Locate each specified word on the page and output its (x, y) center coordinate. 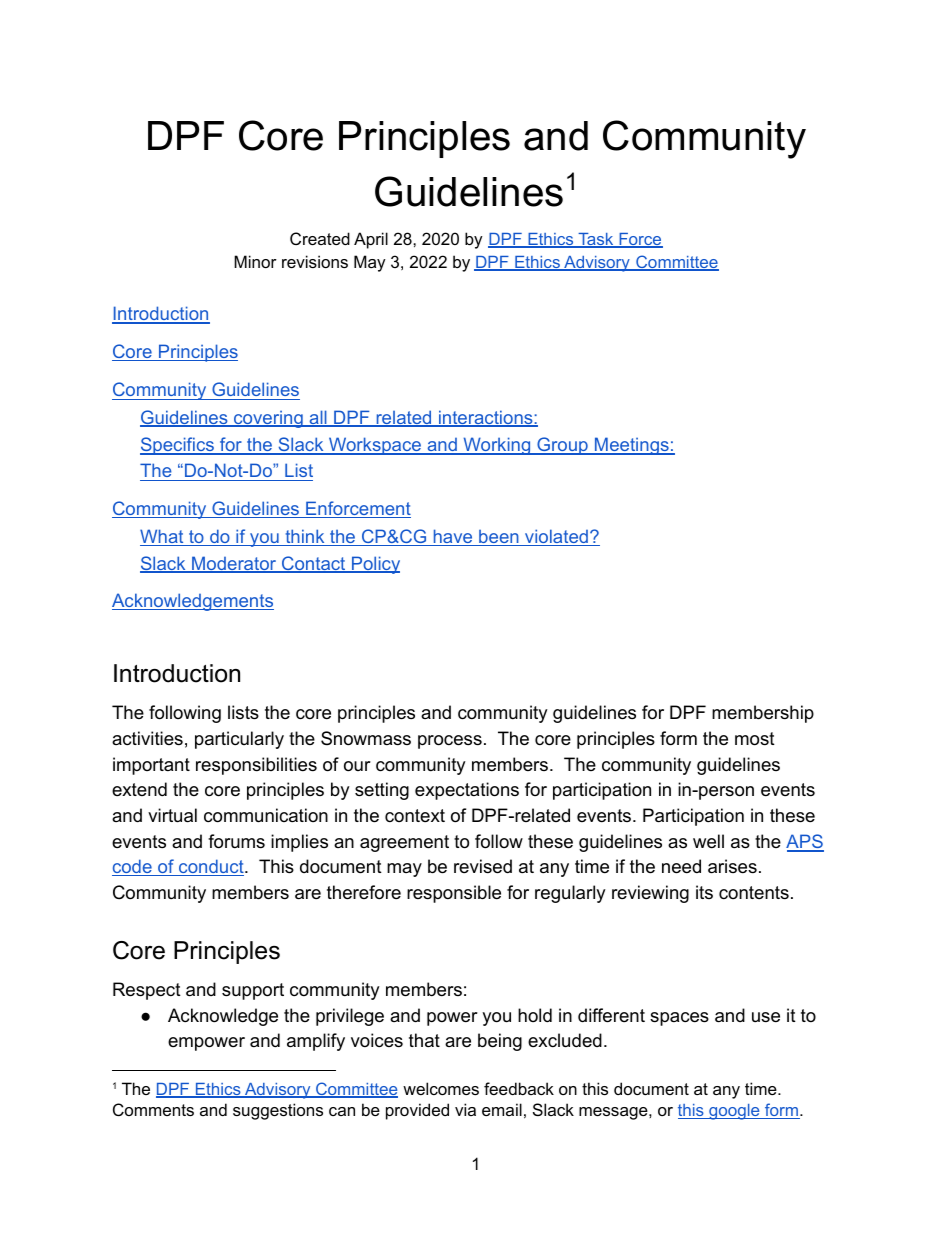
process (450, 742)
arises (732, 866)
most (755, 739)
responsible (454, 894)
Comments (153, 1109)
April (371, 240)
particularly (239, 740)
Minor (255, 261)
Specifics (178, 446)
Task (596, 240)
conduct (211, 867)
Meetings (632, 446)
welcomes (441, 1088)
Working (497, 446)
